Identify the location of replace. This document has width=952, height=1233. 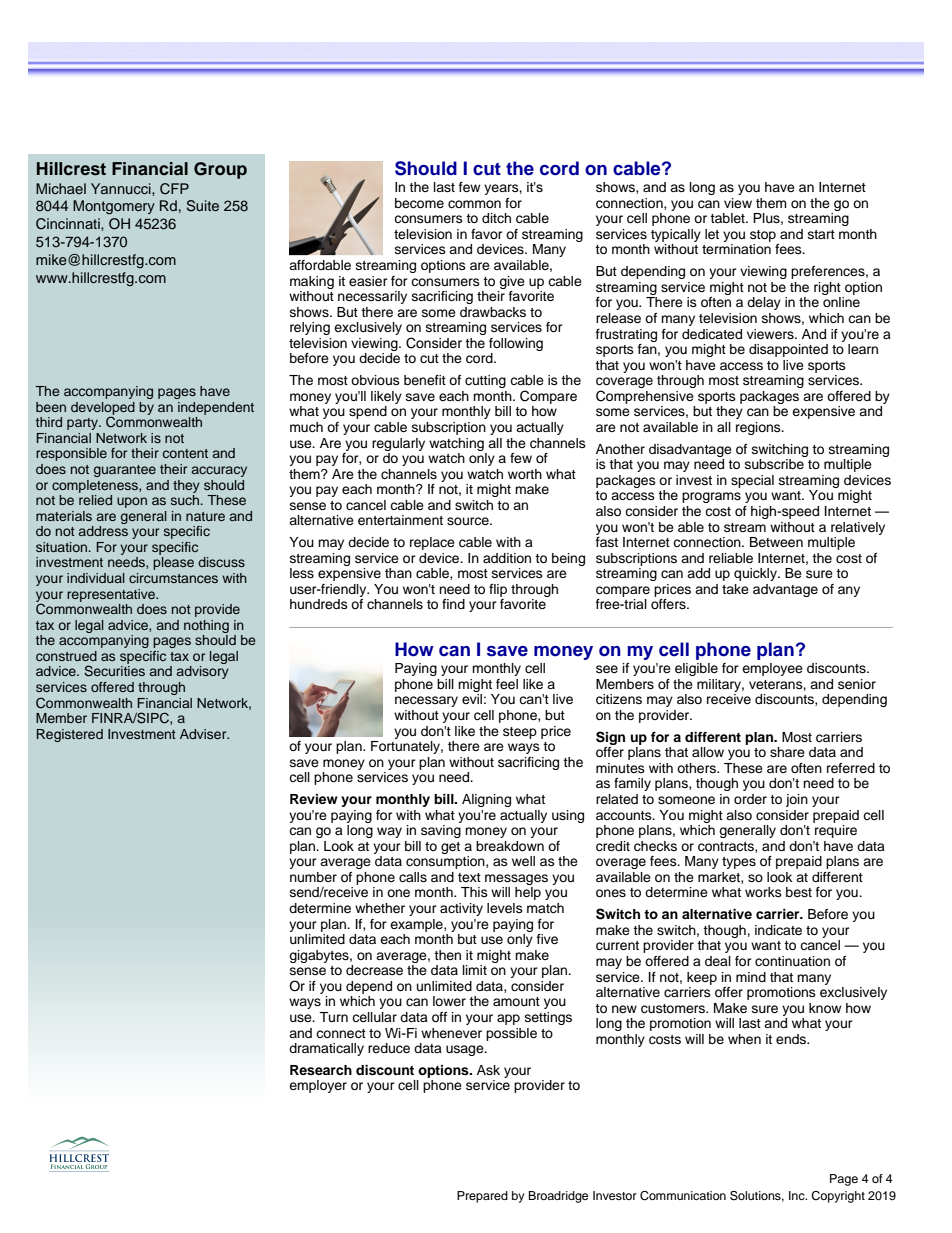
(432, 543).
